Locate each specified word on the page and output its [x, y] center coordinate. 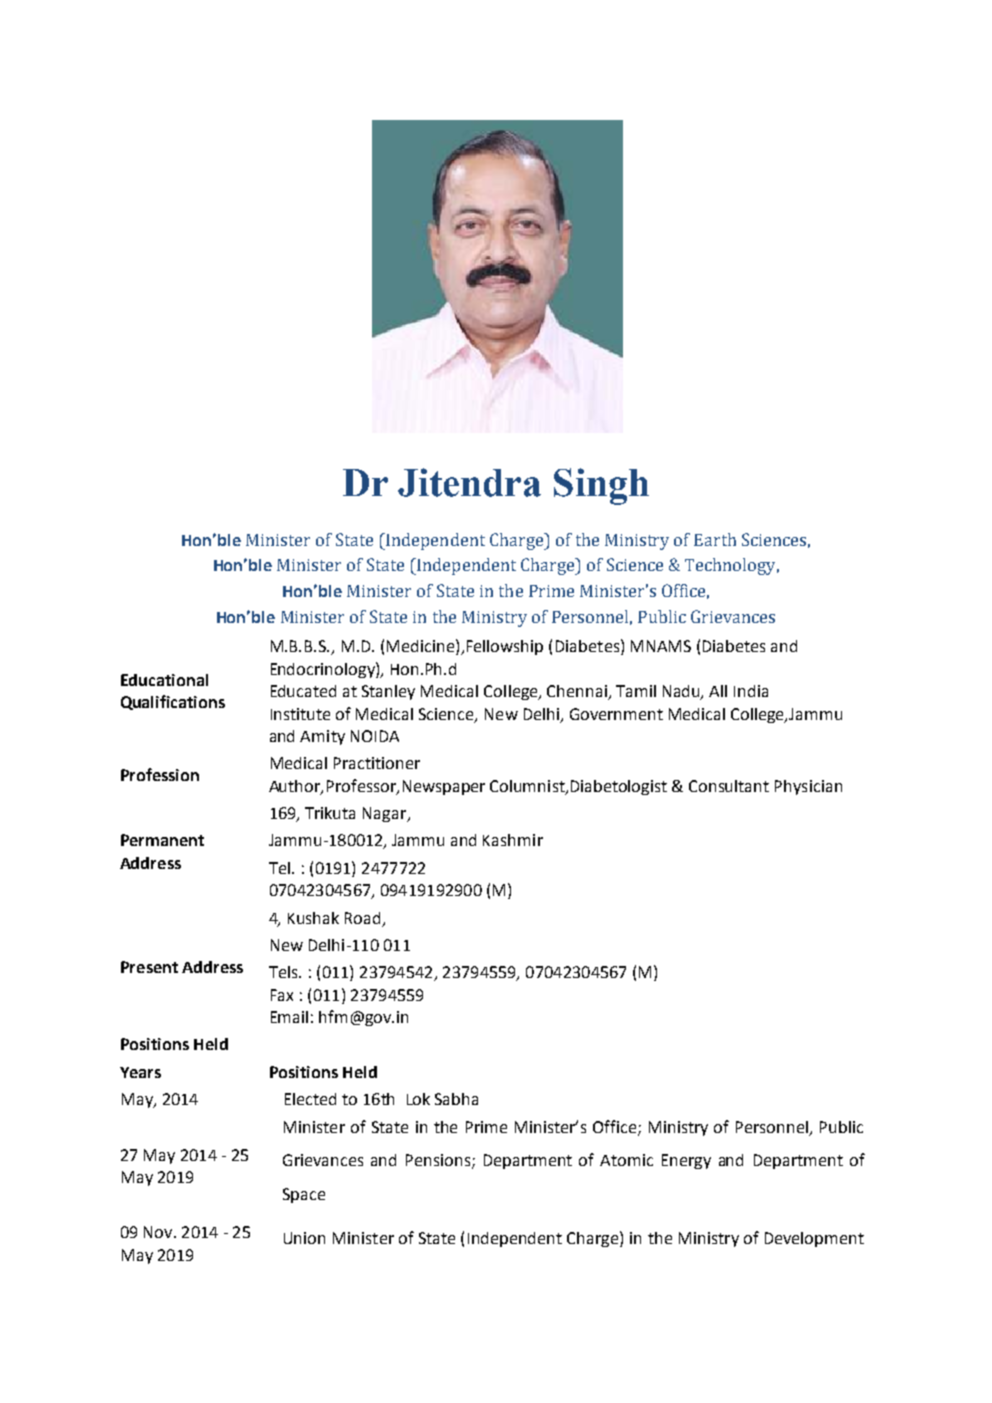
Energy [686, 1161]
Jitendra [469, 482]
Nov [159, 1232]
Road [362, 918]
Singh [601, 486]
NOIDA [375, 736]
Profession [160, 774]
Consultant [729, 786]
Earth [715, 539]
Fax [282, 995]
